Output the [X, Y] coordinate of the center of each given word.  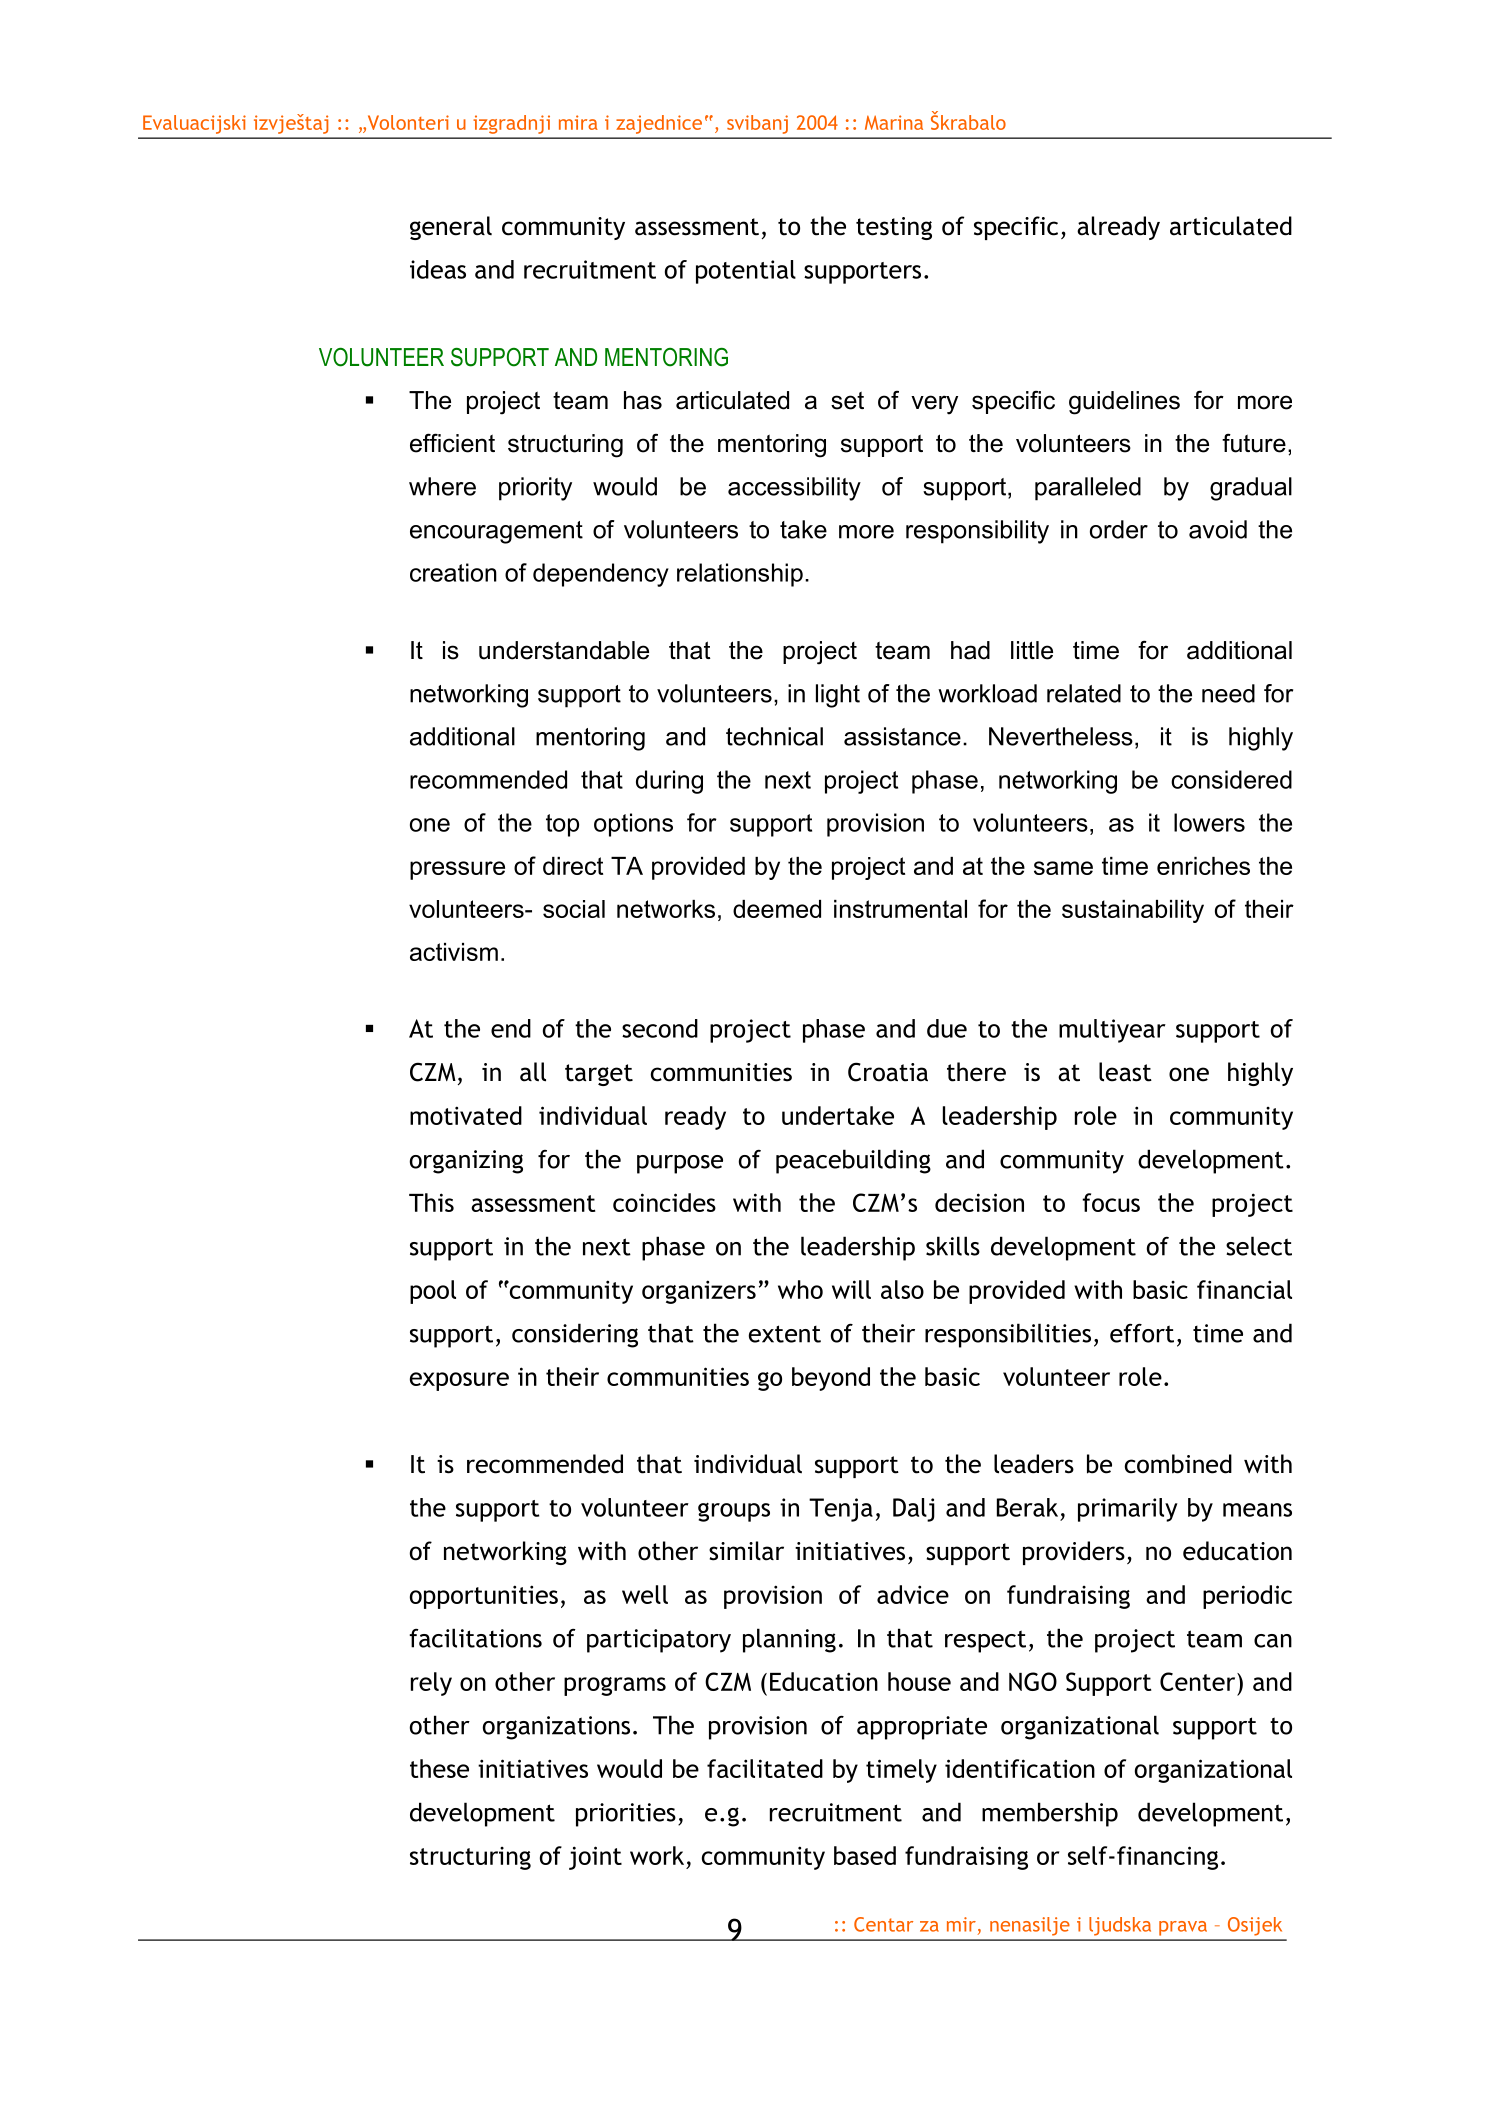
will [851, 1289]
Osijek [1255, 1926]
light [838, 696]
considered [1231, 779]
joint [595, 1858]
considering [575, 1335]
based [865, 1855]
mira [578, 122]
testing [894, 228]
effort [1142, 1333]
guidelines [1124, 403]
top [562, 825]
